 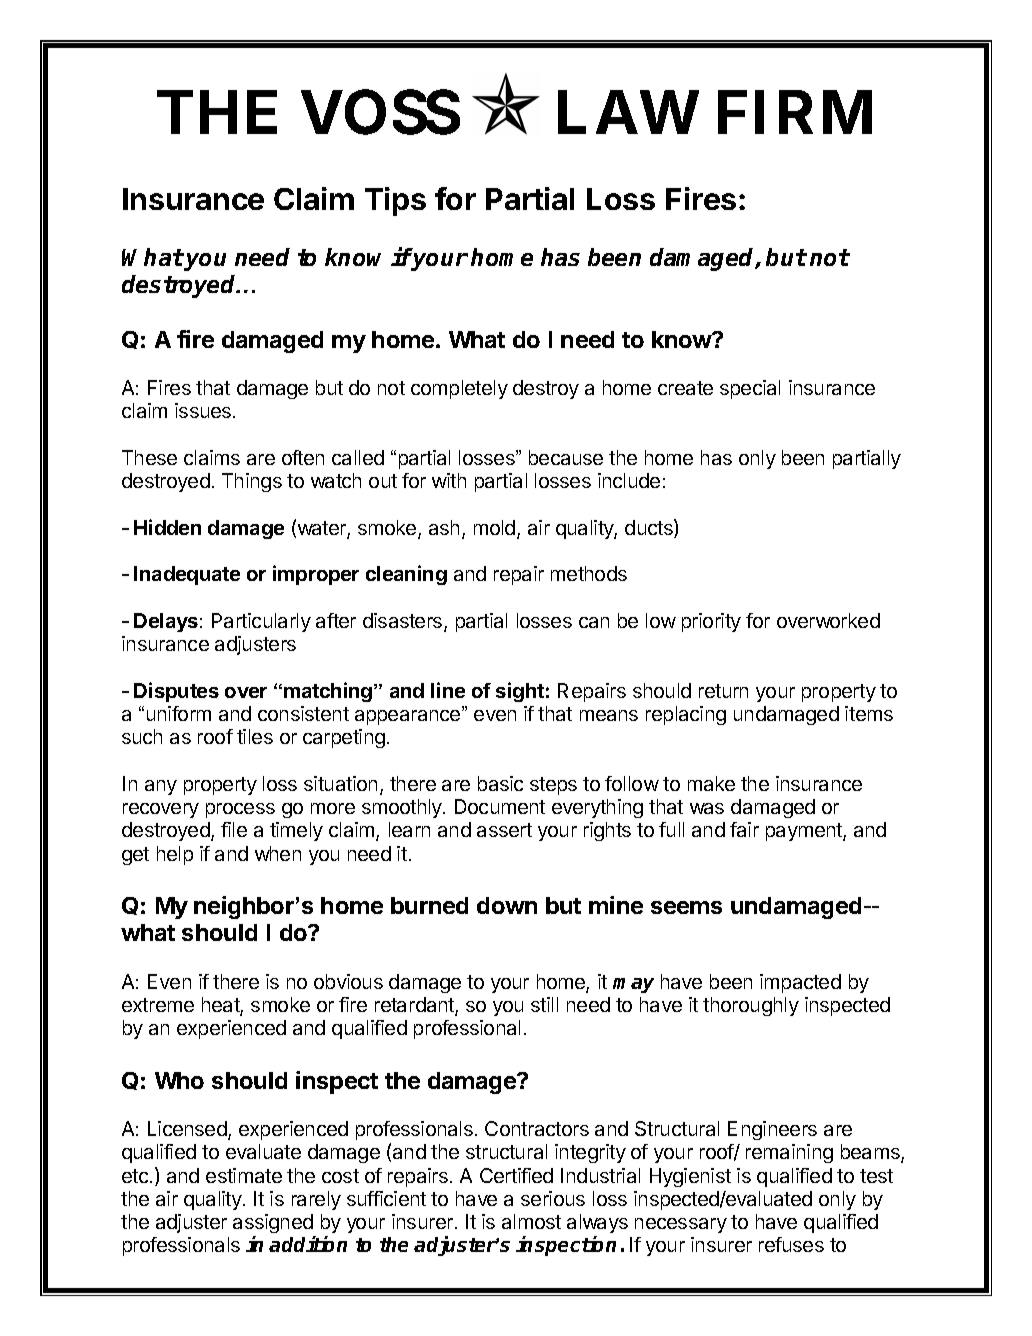 I want to click on completely, so click(x=459, y=389).
